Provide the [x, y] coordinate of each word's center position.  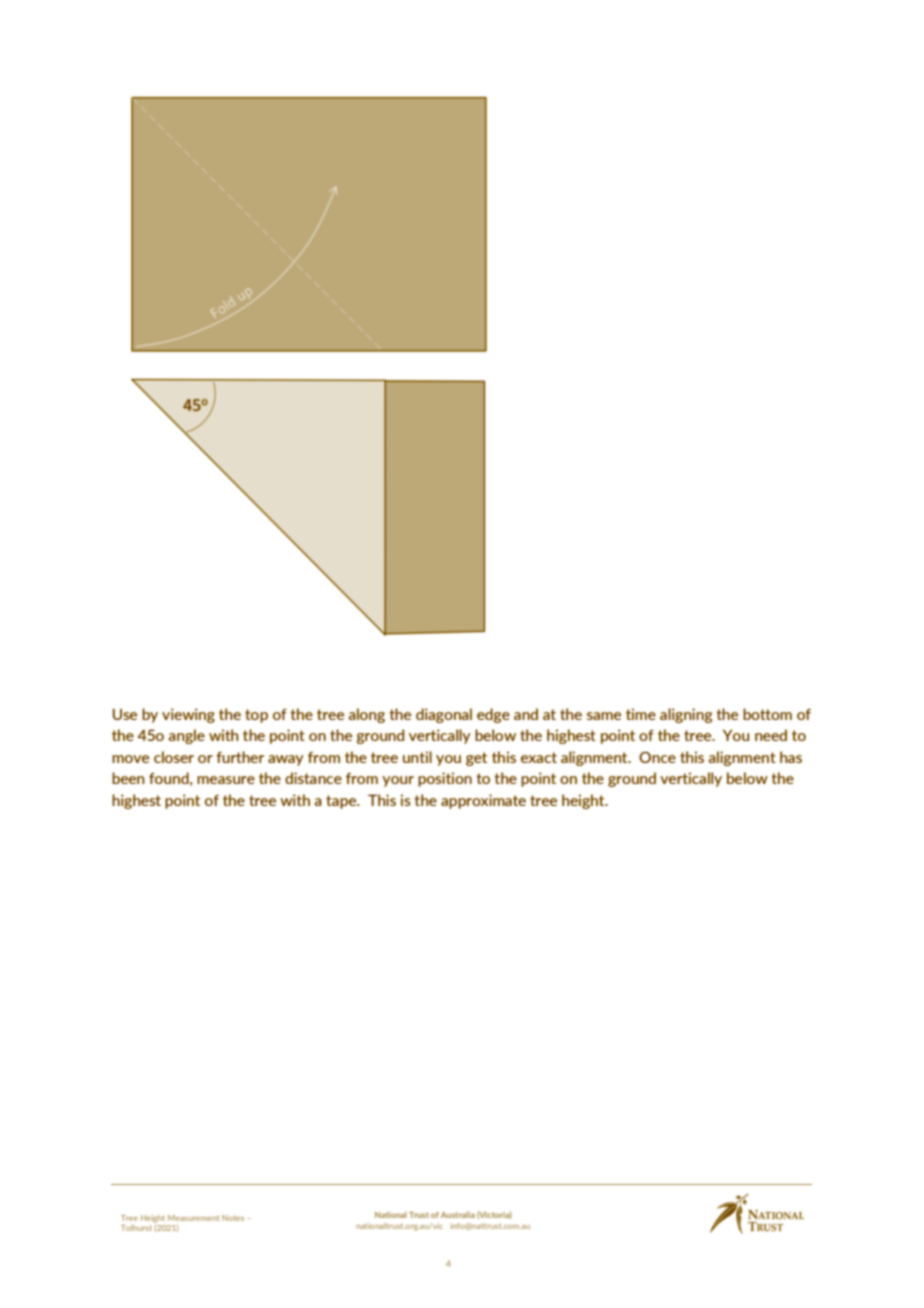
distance [313, 778]
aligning [686, 715]
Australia [458, 1215]
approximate [483, 801]
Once [657, 757]
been [128, 778]
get [476, 759]
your [398, 781]
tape [342, 802]
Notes [233, 1218]
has [791, 757]
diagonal [444, 715]
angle [187, 736]
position [445, 779]
